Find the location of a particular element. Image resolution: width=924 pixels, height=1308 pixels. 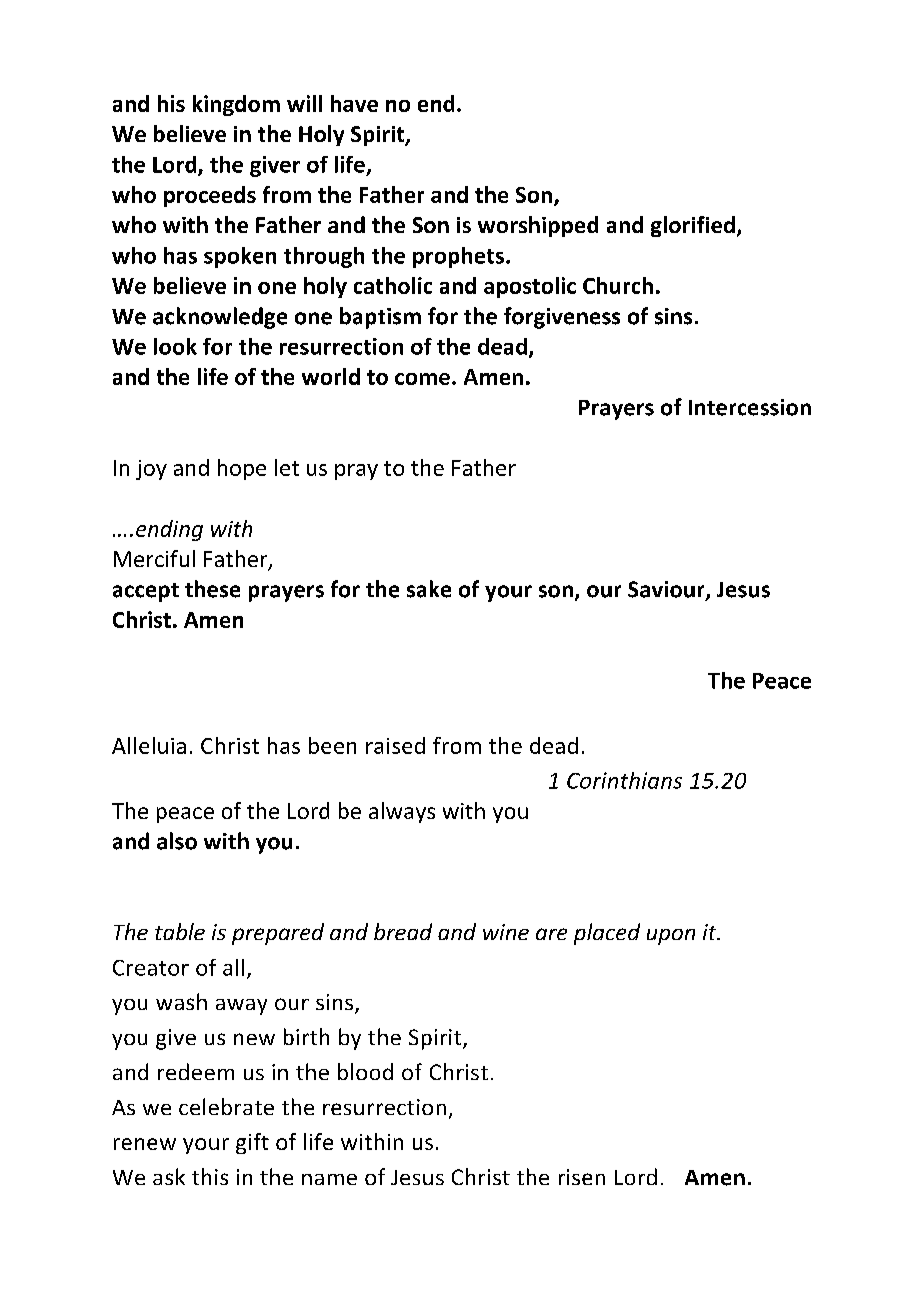

have is located at coordinates (354, 103).
